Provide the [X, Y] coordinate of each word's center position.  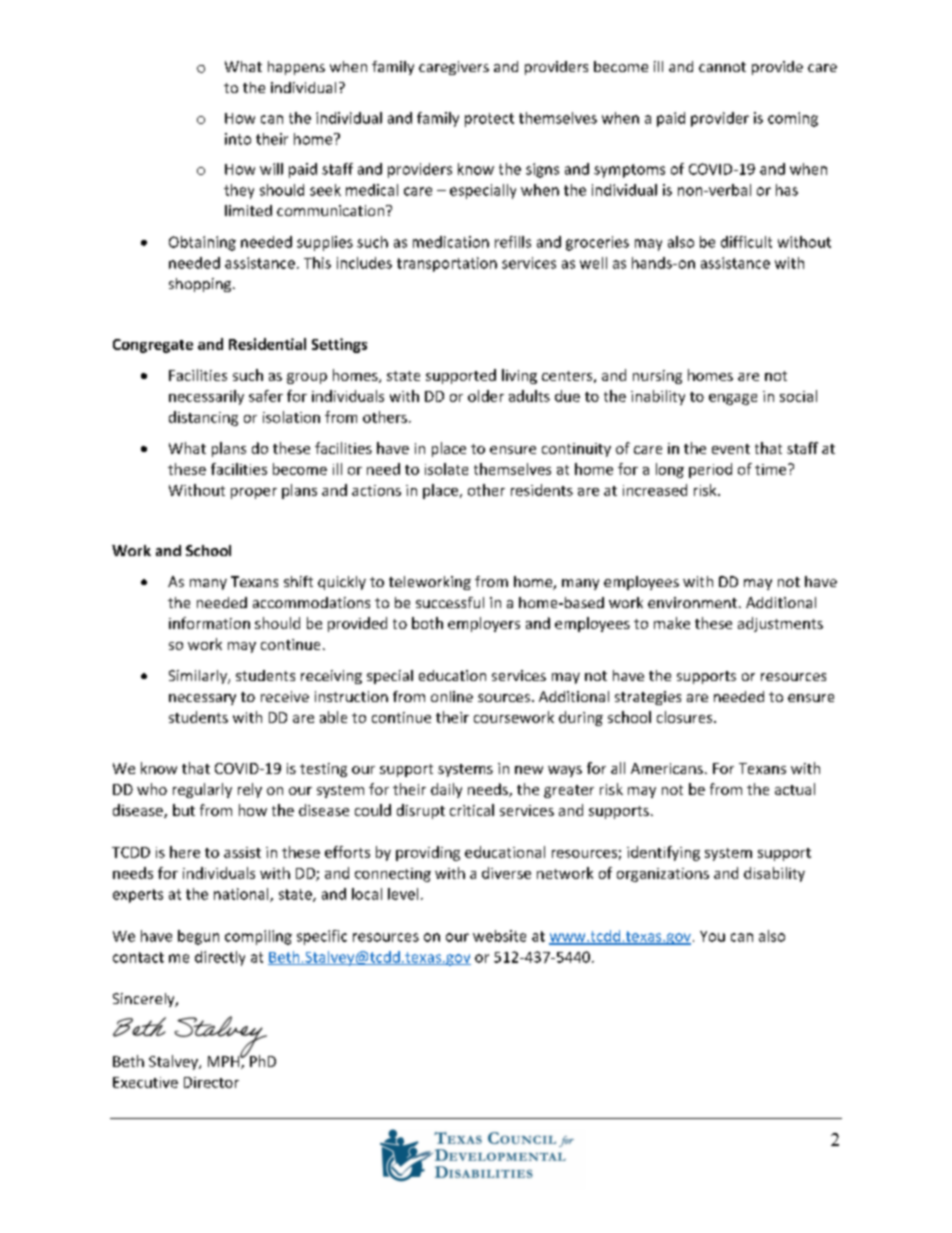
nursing [657, 377]
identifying [663, 853]
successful [450, 602]
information [209, 623]
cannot [722, 67]
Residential [267, 344]
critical [472, 810]
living [519, 376]
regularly [202, 790]
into [238, 139]
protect [489, 120]
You [712, 936]
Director [211, 1082]
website [499, 936]
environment [692, 602]
